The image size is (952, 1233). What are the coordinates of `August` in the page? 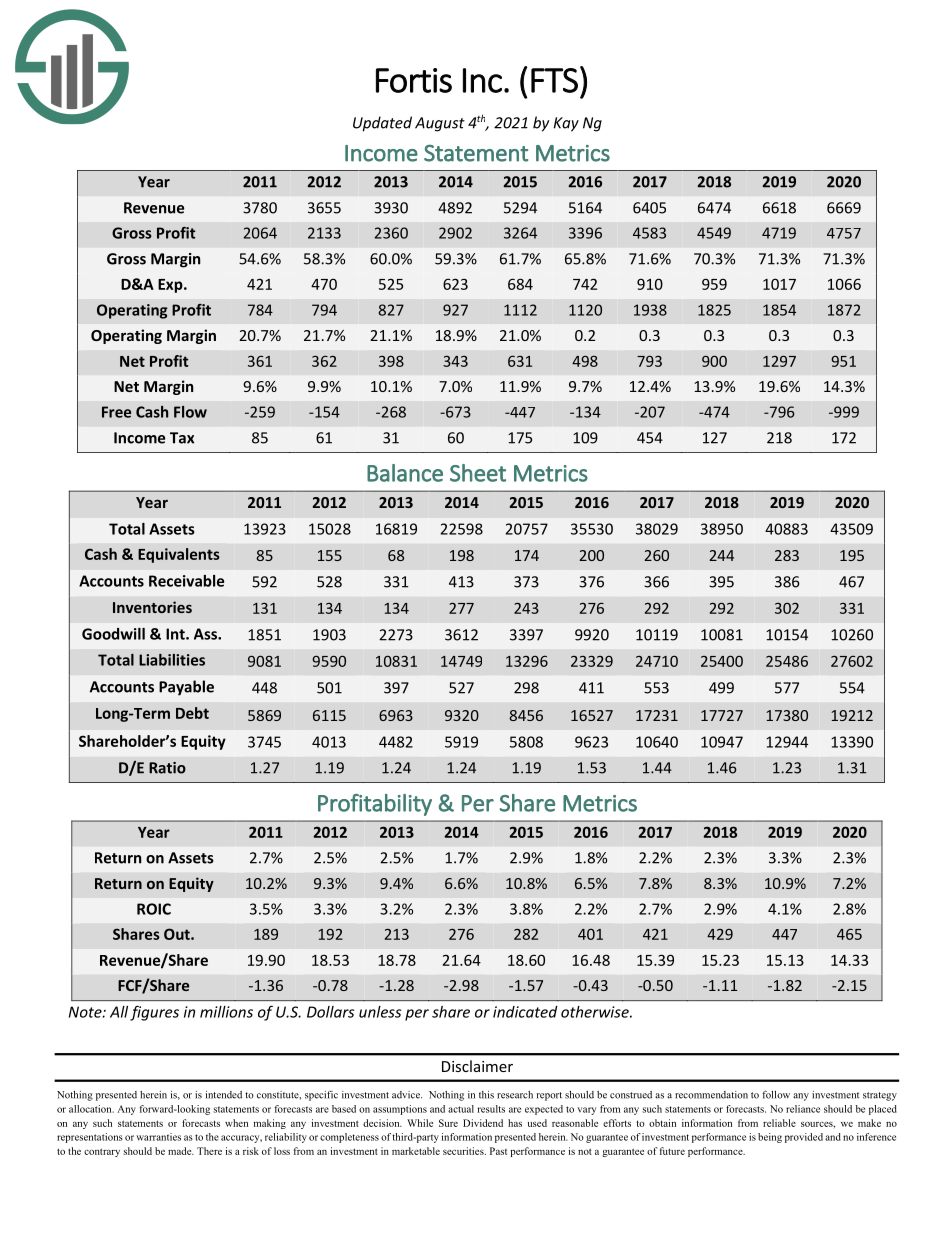 It's located at (440, 124).
